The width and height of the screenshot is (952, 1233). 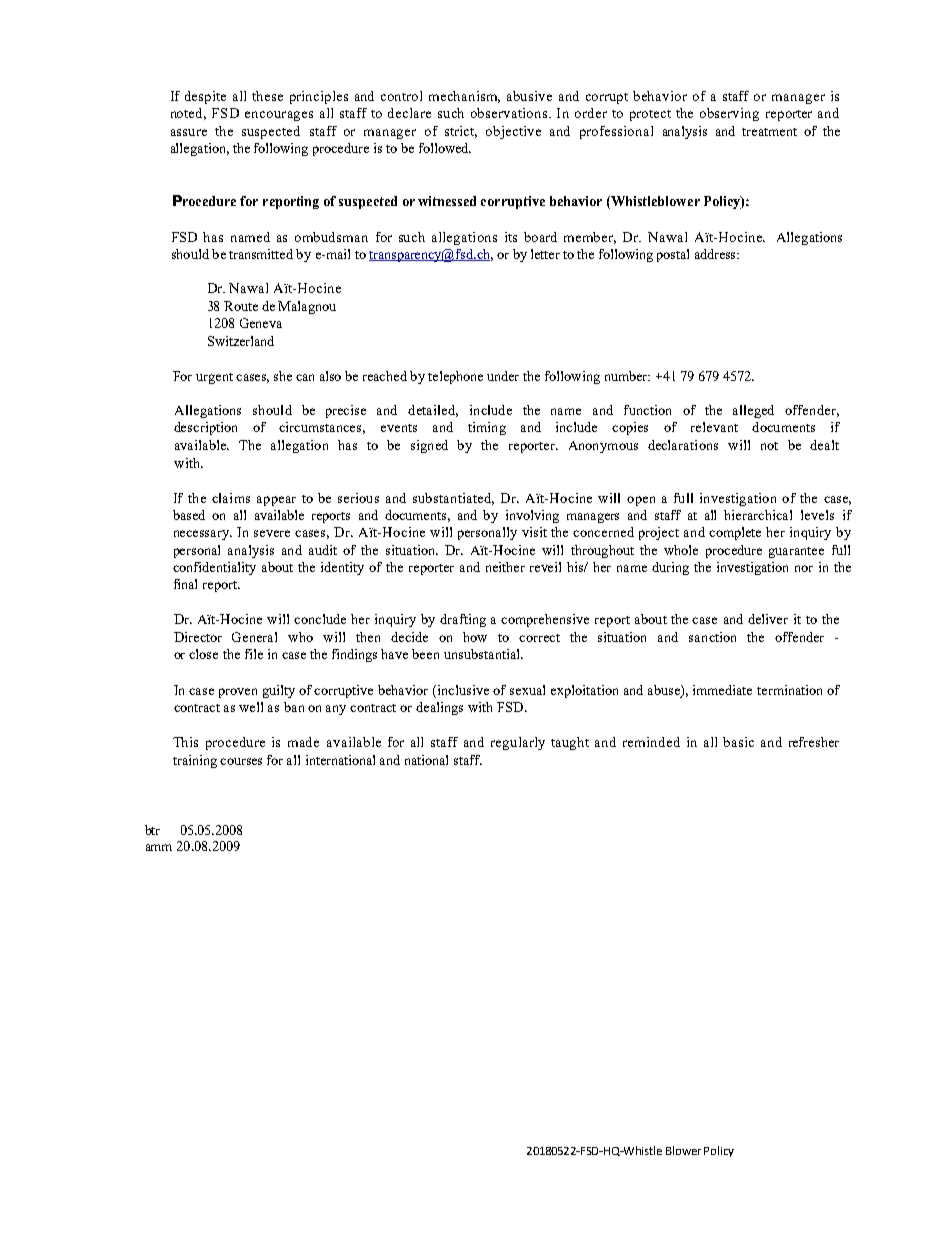 I want to click on btr, so click(x=152, y=830).
